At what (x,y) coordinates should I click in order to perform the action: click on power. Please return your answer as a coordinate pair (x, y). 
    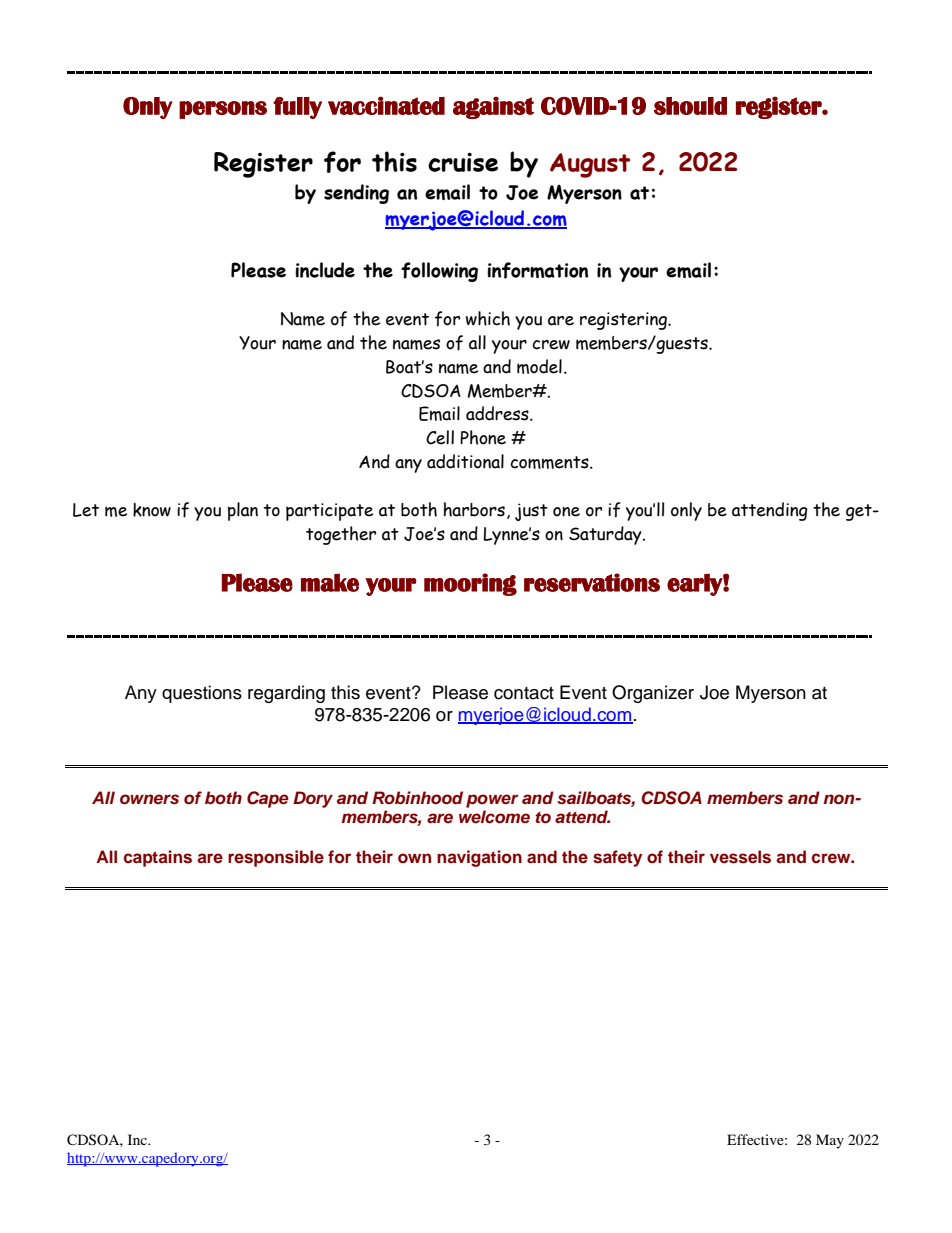
    Looking at the image, I should click on (492, 801).
